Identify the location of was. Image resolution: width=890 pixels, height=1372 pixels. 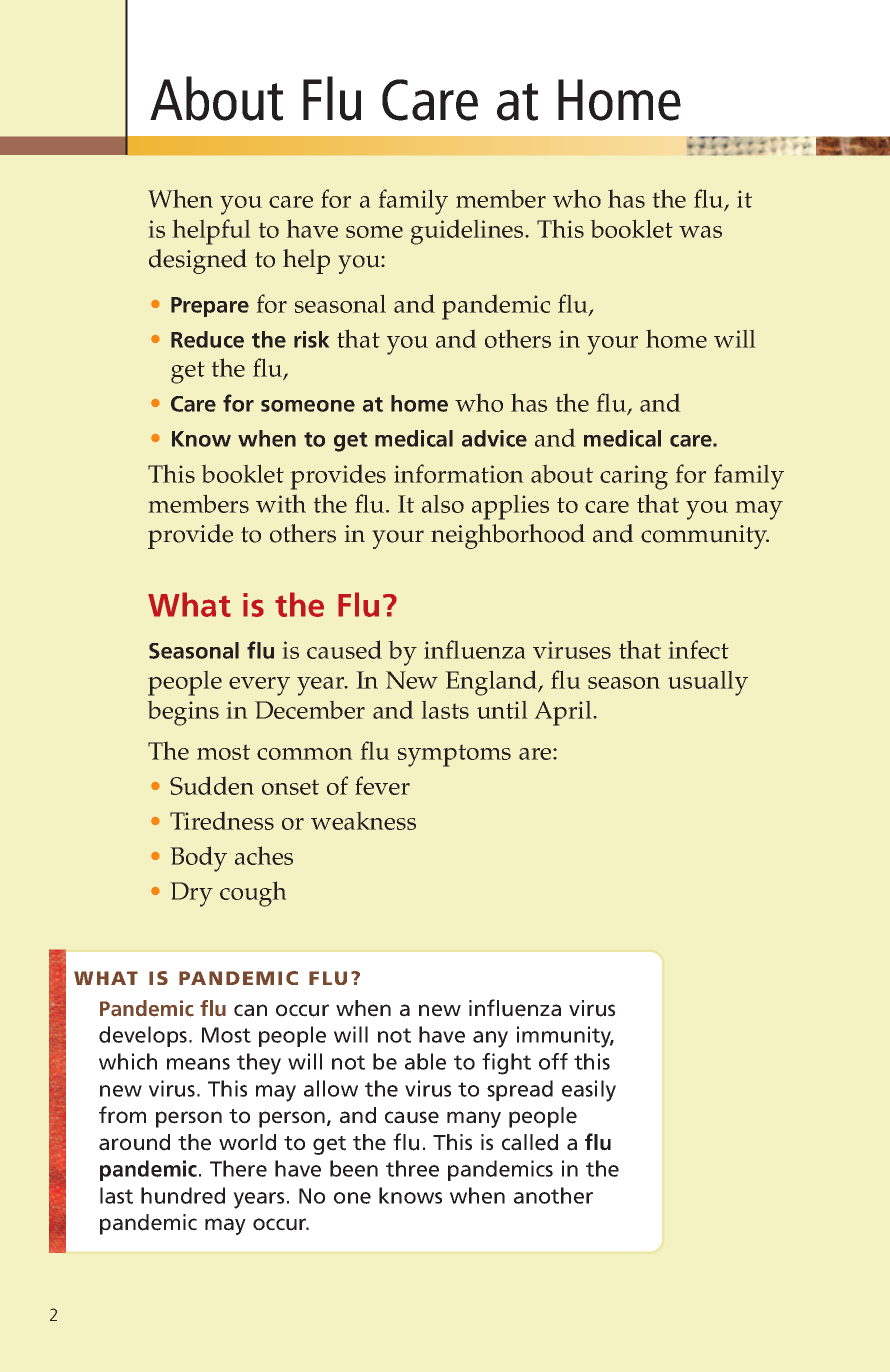
(700, 232).
